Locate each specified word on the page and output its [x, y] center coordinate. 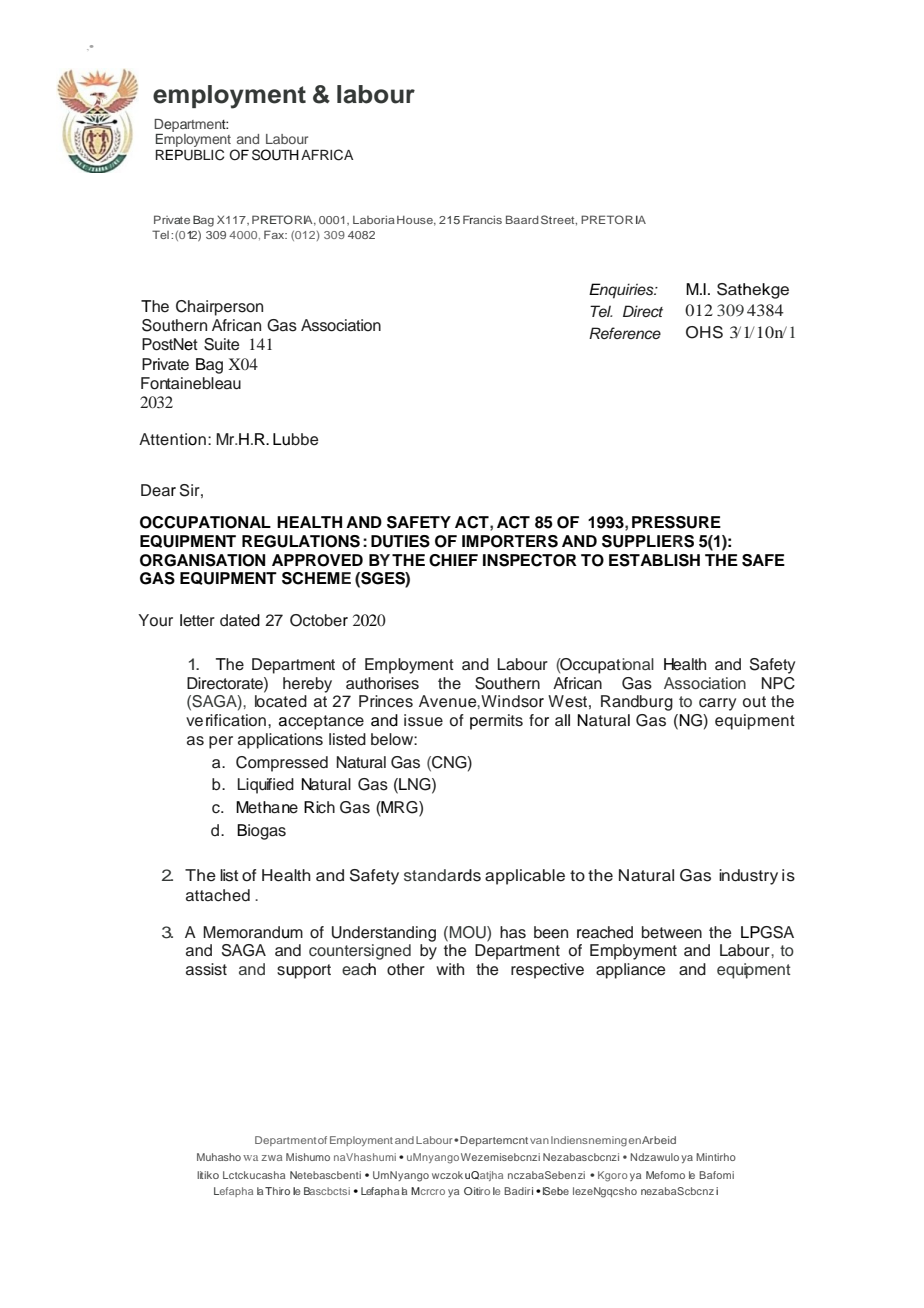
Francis [482, 219]
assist [206, 969]
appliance [630, 971]
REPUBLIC [190, 155]
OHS [704, 332]
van [539, 1141]
